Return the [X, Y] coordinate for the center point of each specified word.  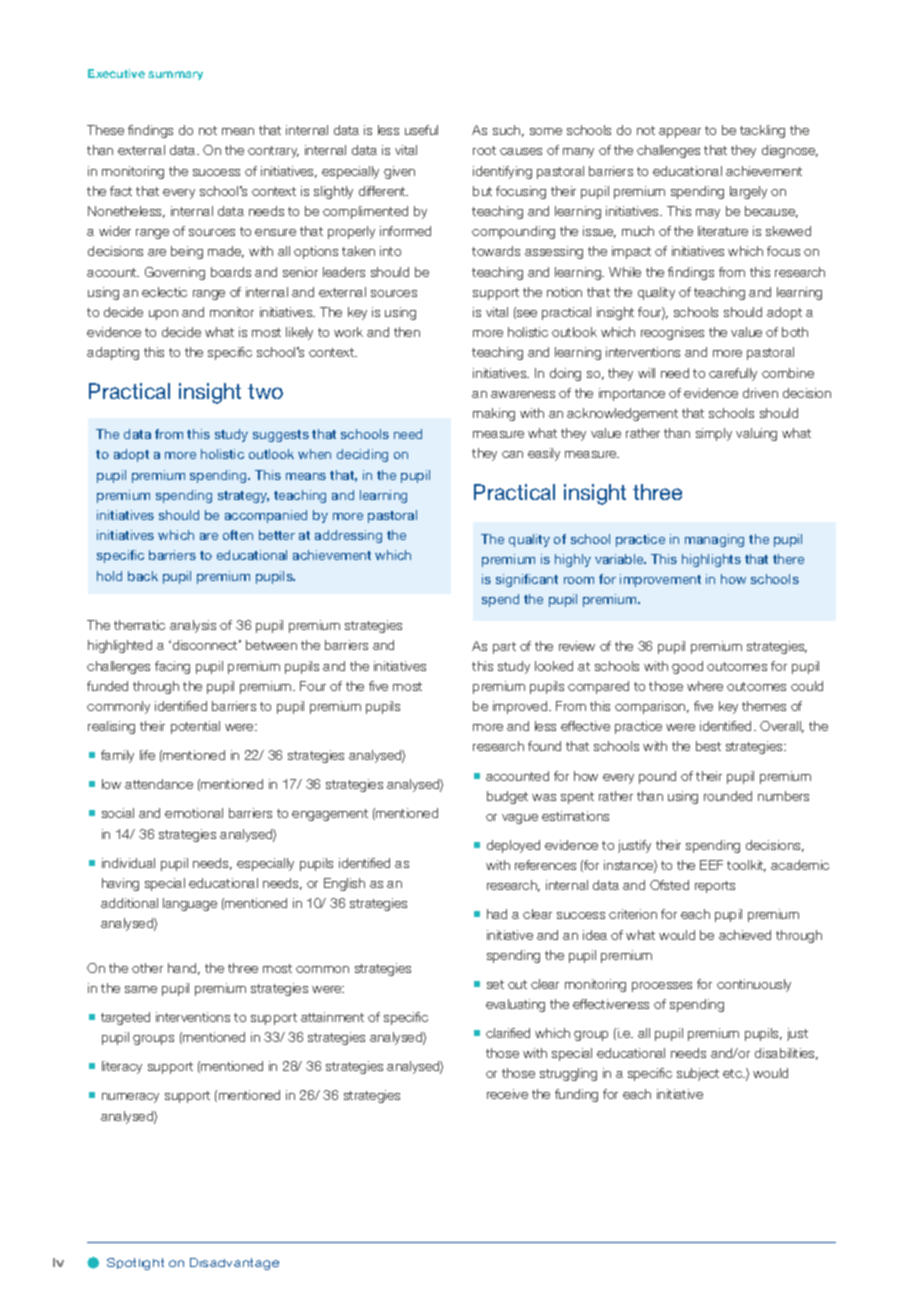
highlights [711, 560]
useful [421, 130]
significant [527, 580]
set [495, 984]
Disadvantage [234, 1264]
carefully [733, 374]
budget [507, 797]
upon [163, 315]
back [143, 576]
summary [175, 75]
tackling [762, 131]
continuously [754, 985]
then [407, 332]
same [141, 989]
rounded [728, 796]
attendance [159, 784]
